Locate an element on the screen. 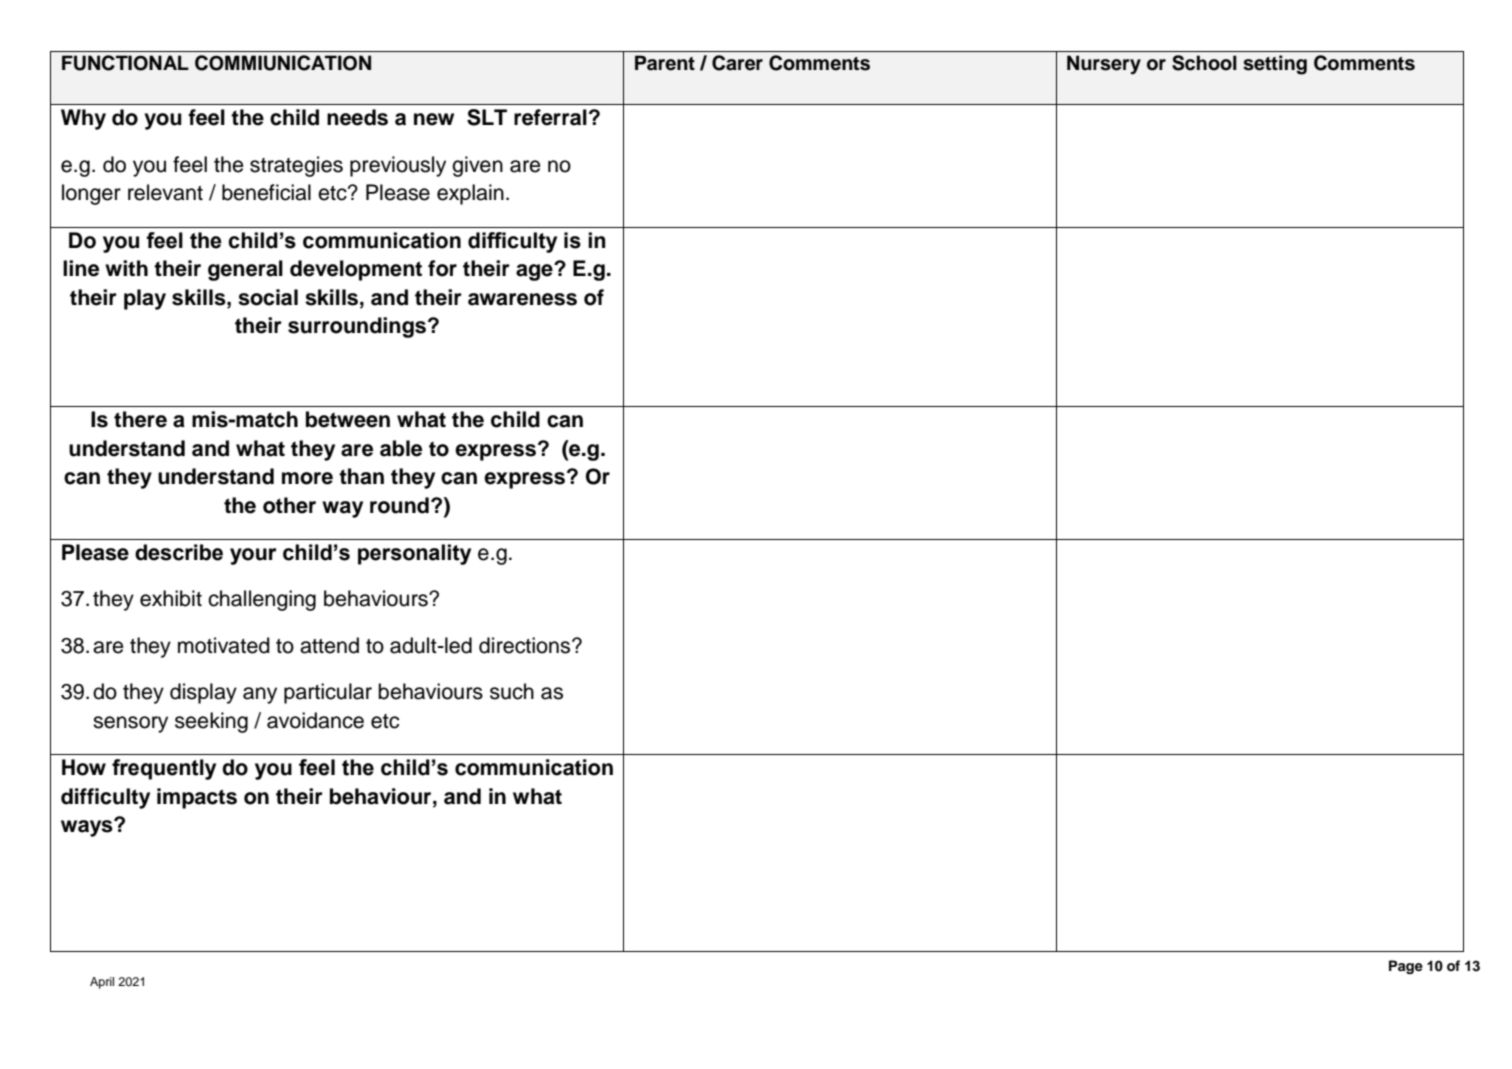 This screenshot has height=1069, width=1512. there is located at coordinates (140, 419).
